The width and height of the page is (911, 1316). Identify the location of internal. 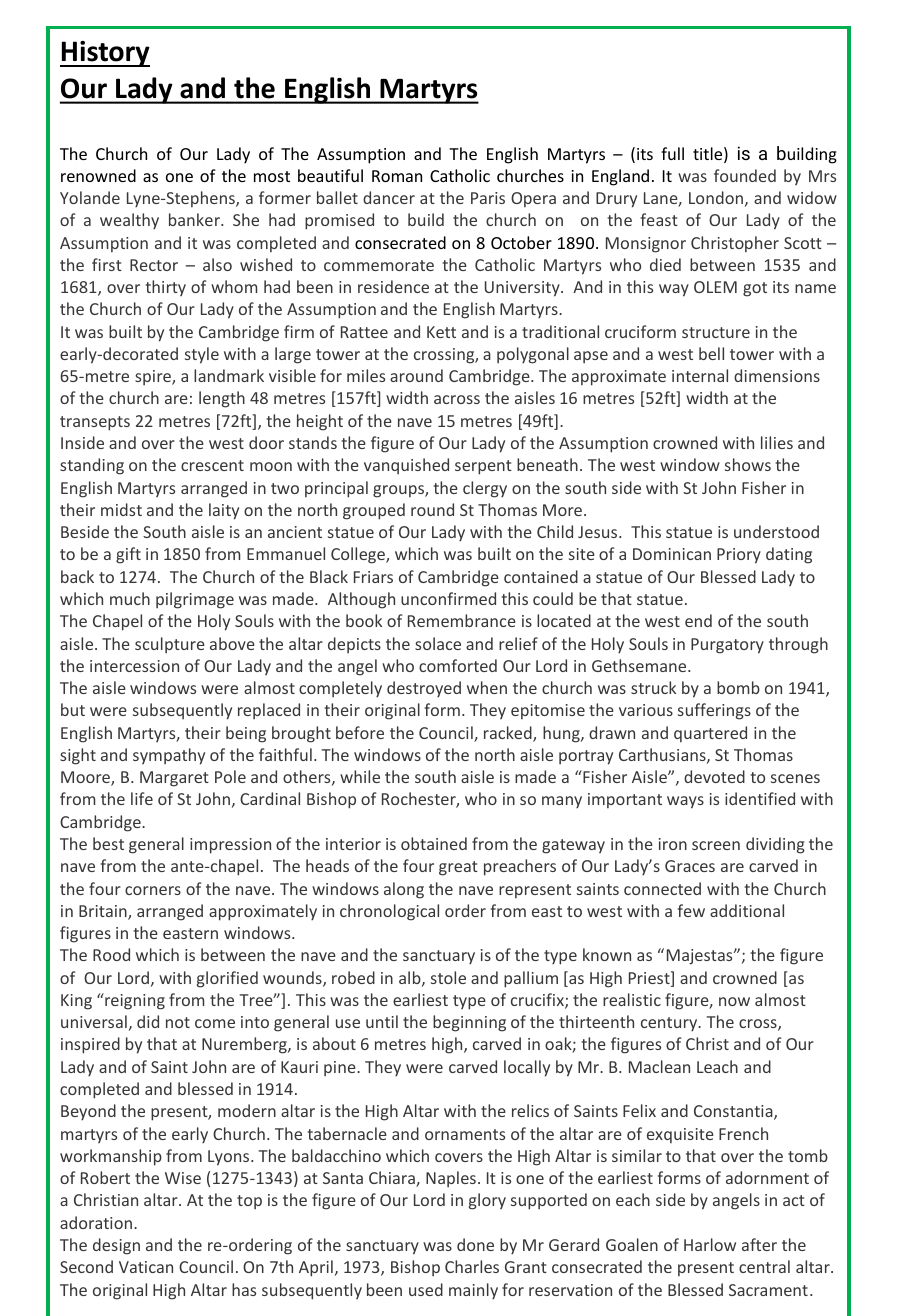
(700, 375).
